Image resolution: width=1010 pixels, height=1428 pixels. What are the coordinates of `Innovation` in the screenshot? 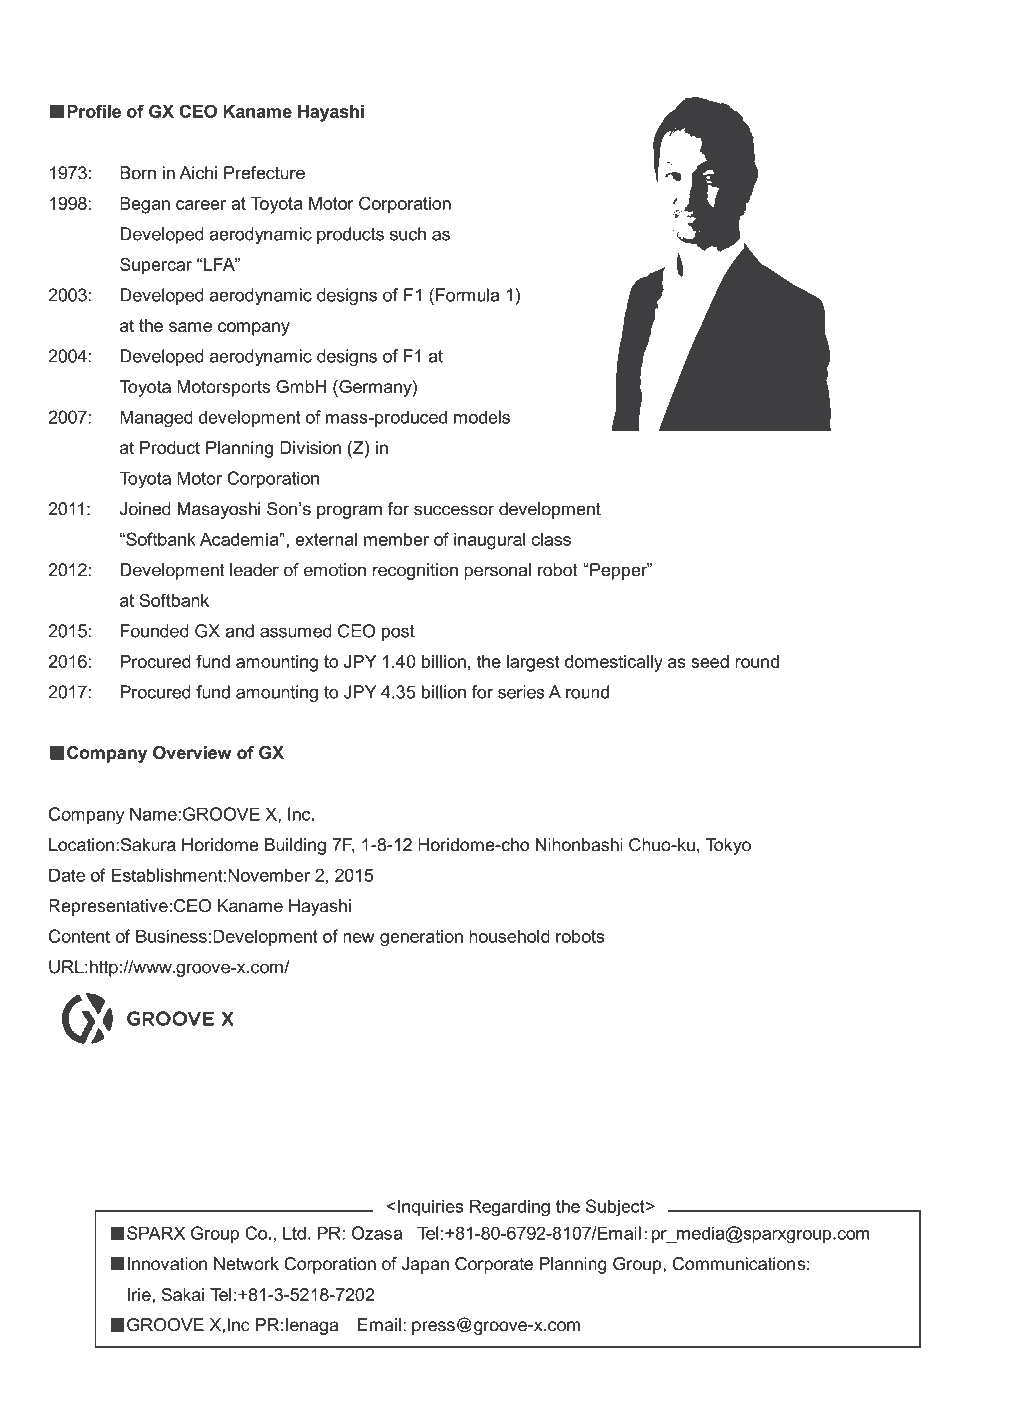 It's located at (167, 1264).
